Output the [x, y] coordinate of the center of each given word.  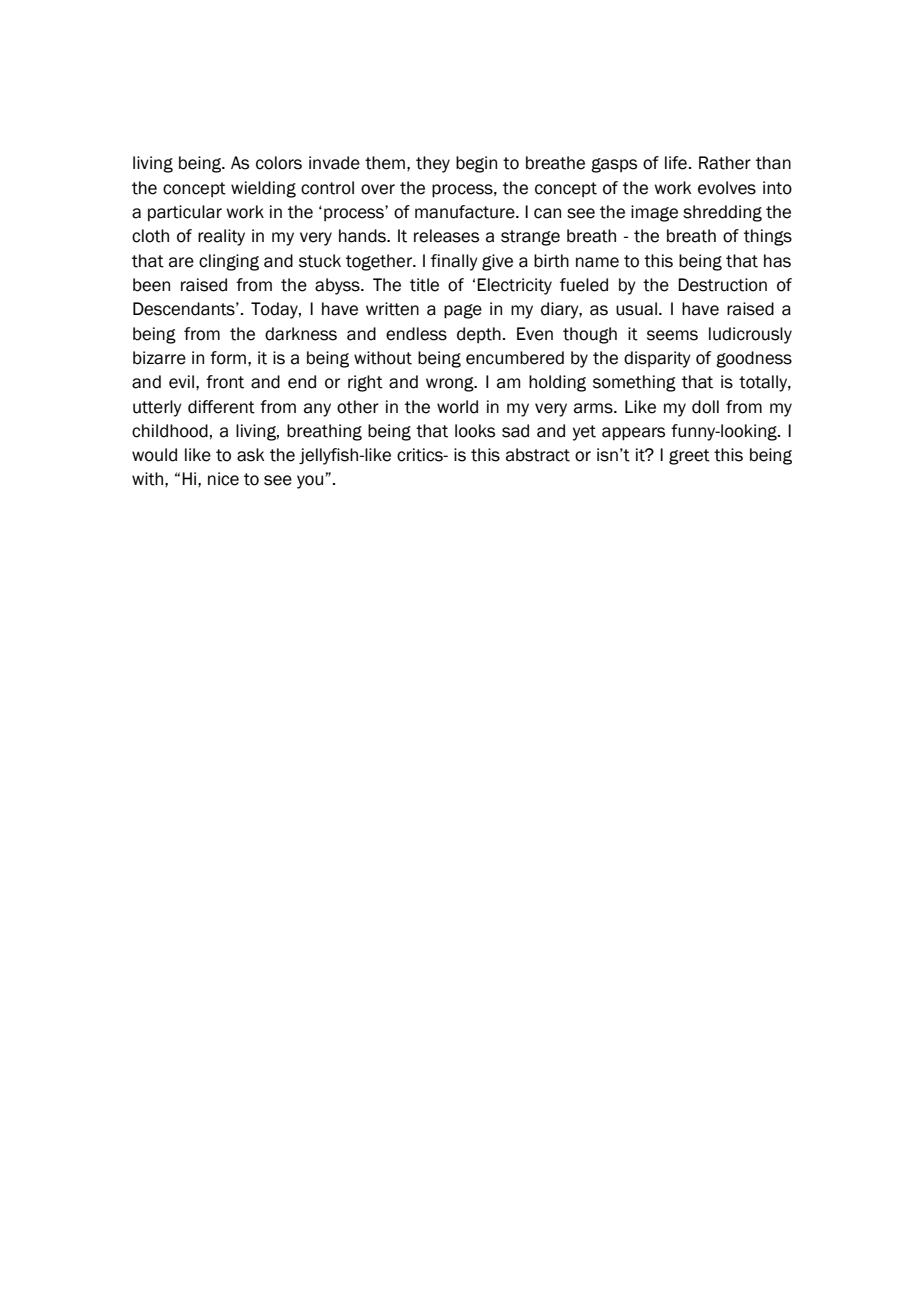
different [221, 407]
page [463, 311]
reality [221, 237]
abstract [538, 455]
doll [705, 407]
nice [223, 479]
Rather [725, 163]
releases [446, 236]
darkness [301, 334]
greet [689, 457]
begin [476, 164]
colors [279, 163]
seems [672, 335]
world [457, 407]
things [768, 237]
